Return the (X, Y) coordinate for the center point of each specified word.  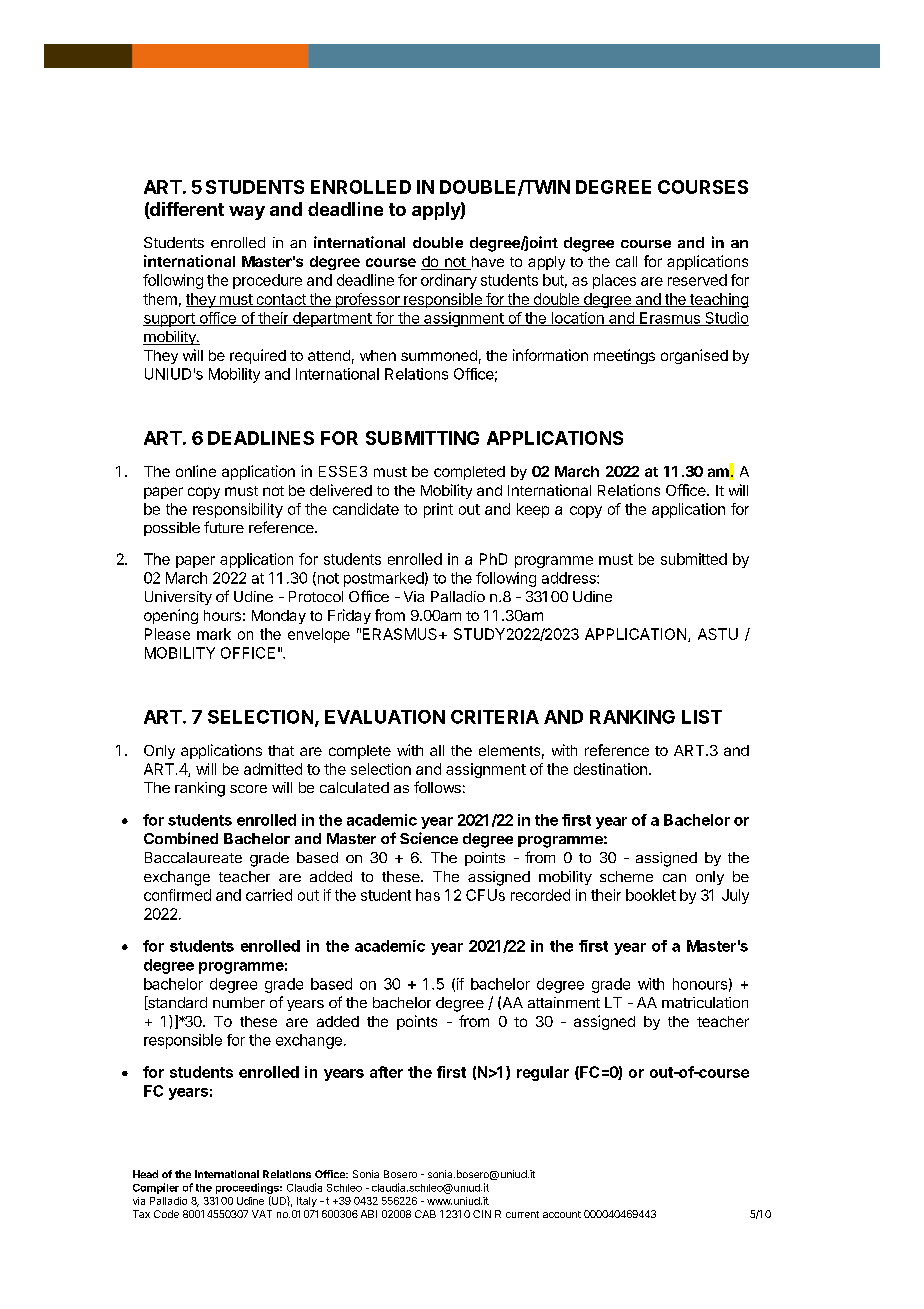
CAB (425, 1214)
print (438, 510)
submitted (694, 559)
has (428, 895)
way (247, 213)
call (626, 261)
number (239, 1002)
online (196, 471)
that (281, 750)
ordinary (449, 281)
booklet (651, 895)
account (562, 1214)
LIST (702, 717)
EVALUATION (385, 717)
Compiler (156, 1188)
